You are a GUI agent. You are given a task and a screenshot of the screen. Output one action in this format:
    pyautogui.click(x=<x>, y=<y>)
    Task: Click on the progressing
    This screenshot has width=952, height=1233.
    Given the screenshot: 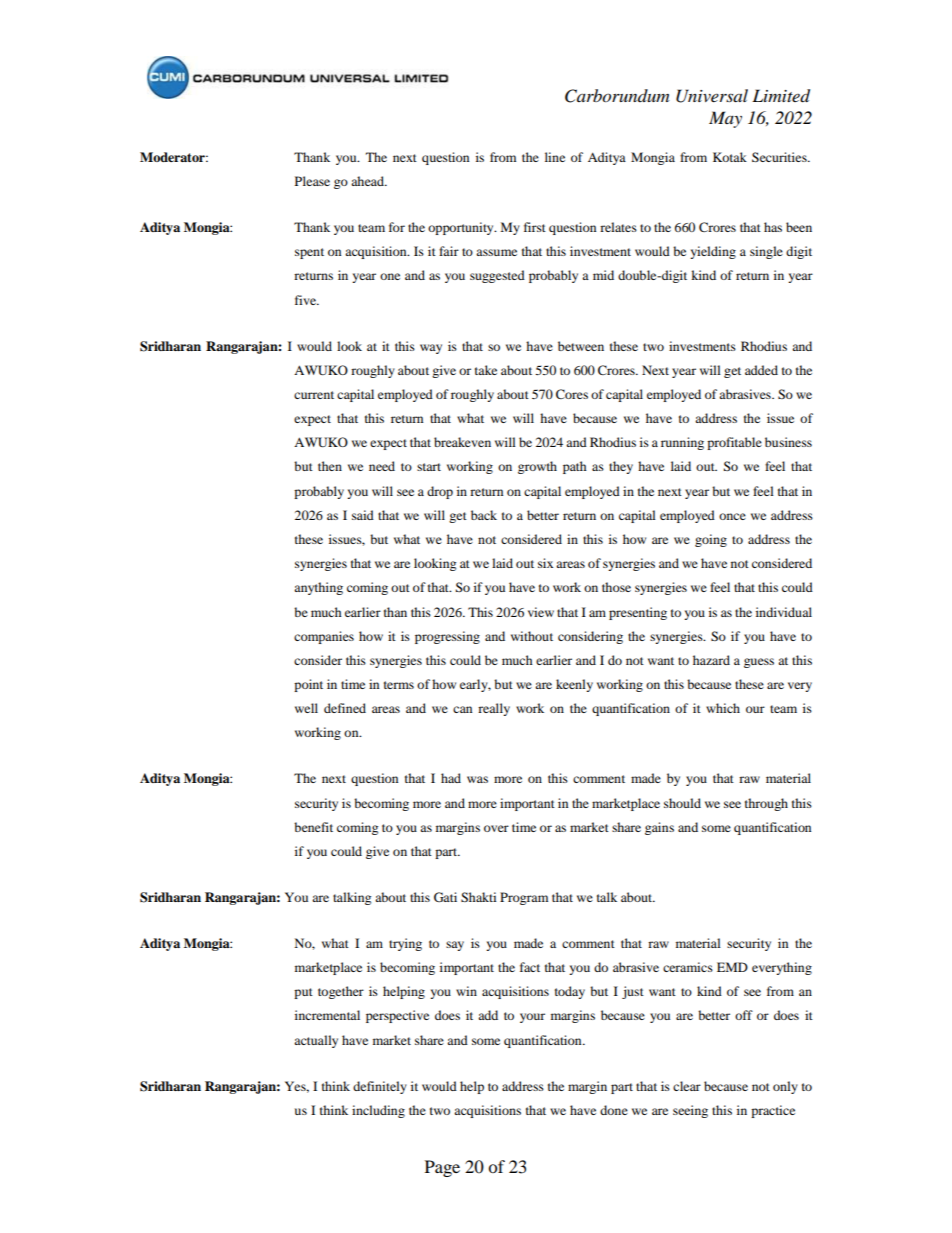 What is the action you would take?
    pyautogui.click(x=447, y=637)
